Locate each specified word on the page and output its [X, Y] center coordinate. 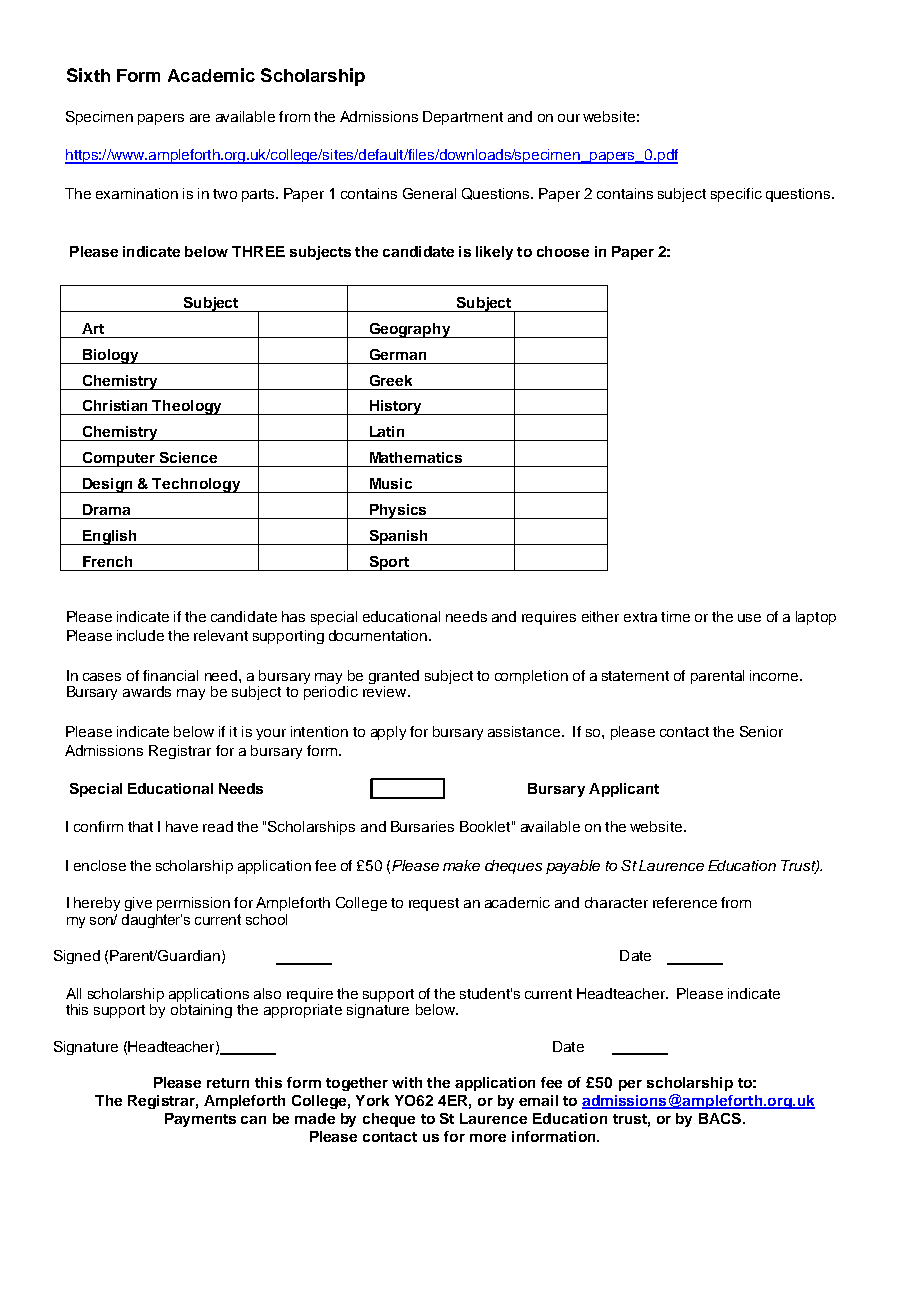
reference [685, 902]
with [407, 1082]
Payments [200, 1120]
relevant [221, 635]
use [749, 618]
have [182, 826]
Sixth [88, 75]
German [398, 354]
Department [463, 118]
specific [736, 195]
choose [563, 251]
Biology [111, 356]
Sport [389, 563]
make [461, 865]
